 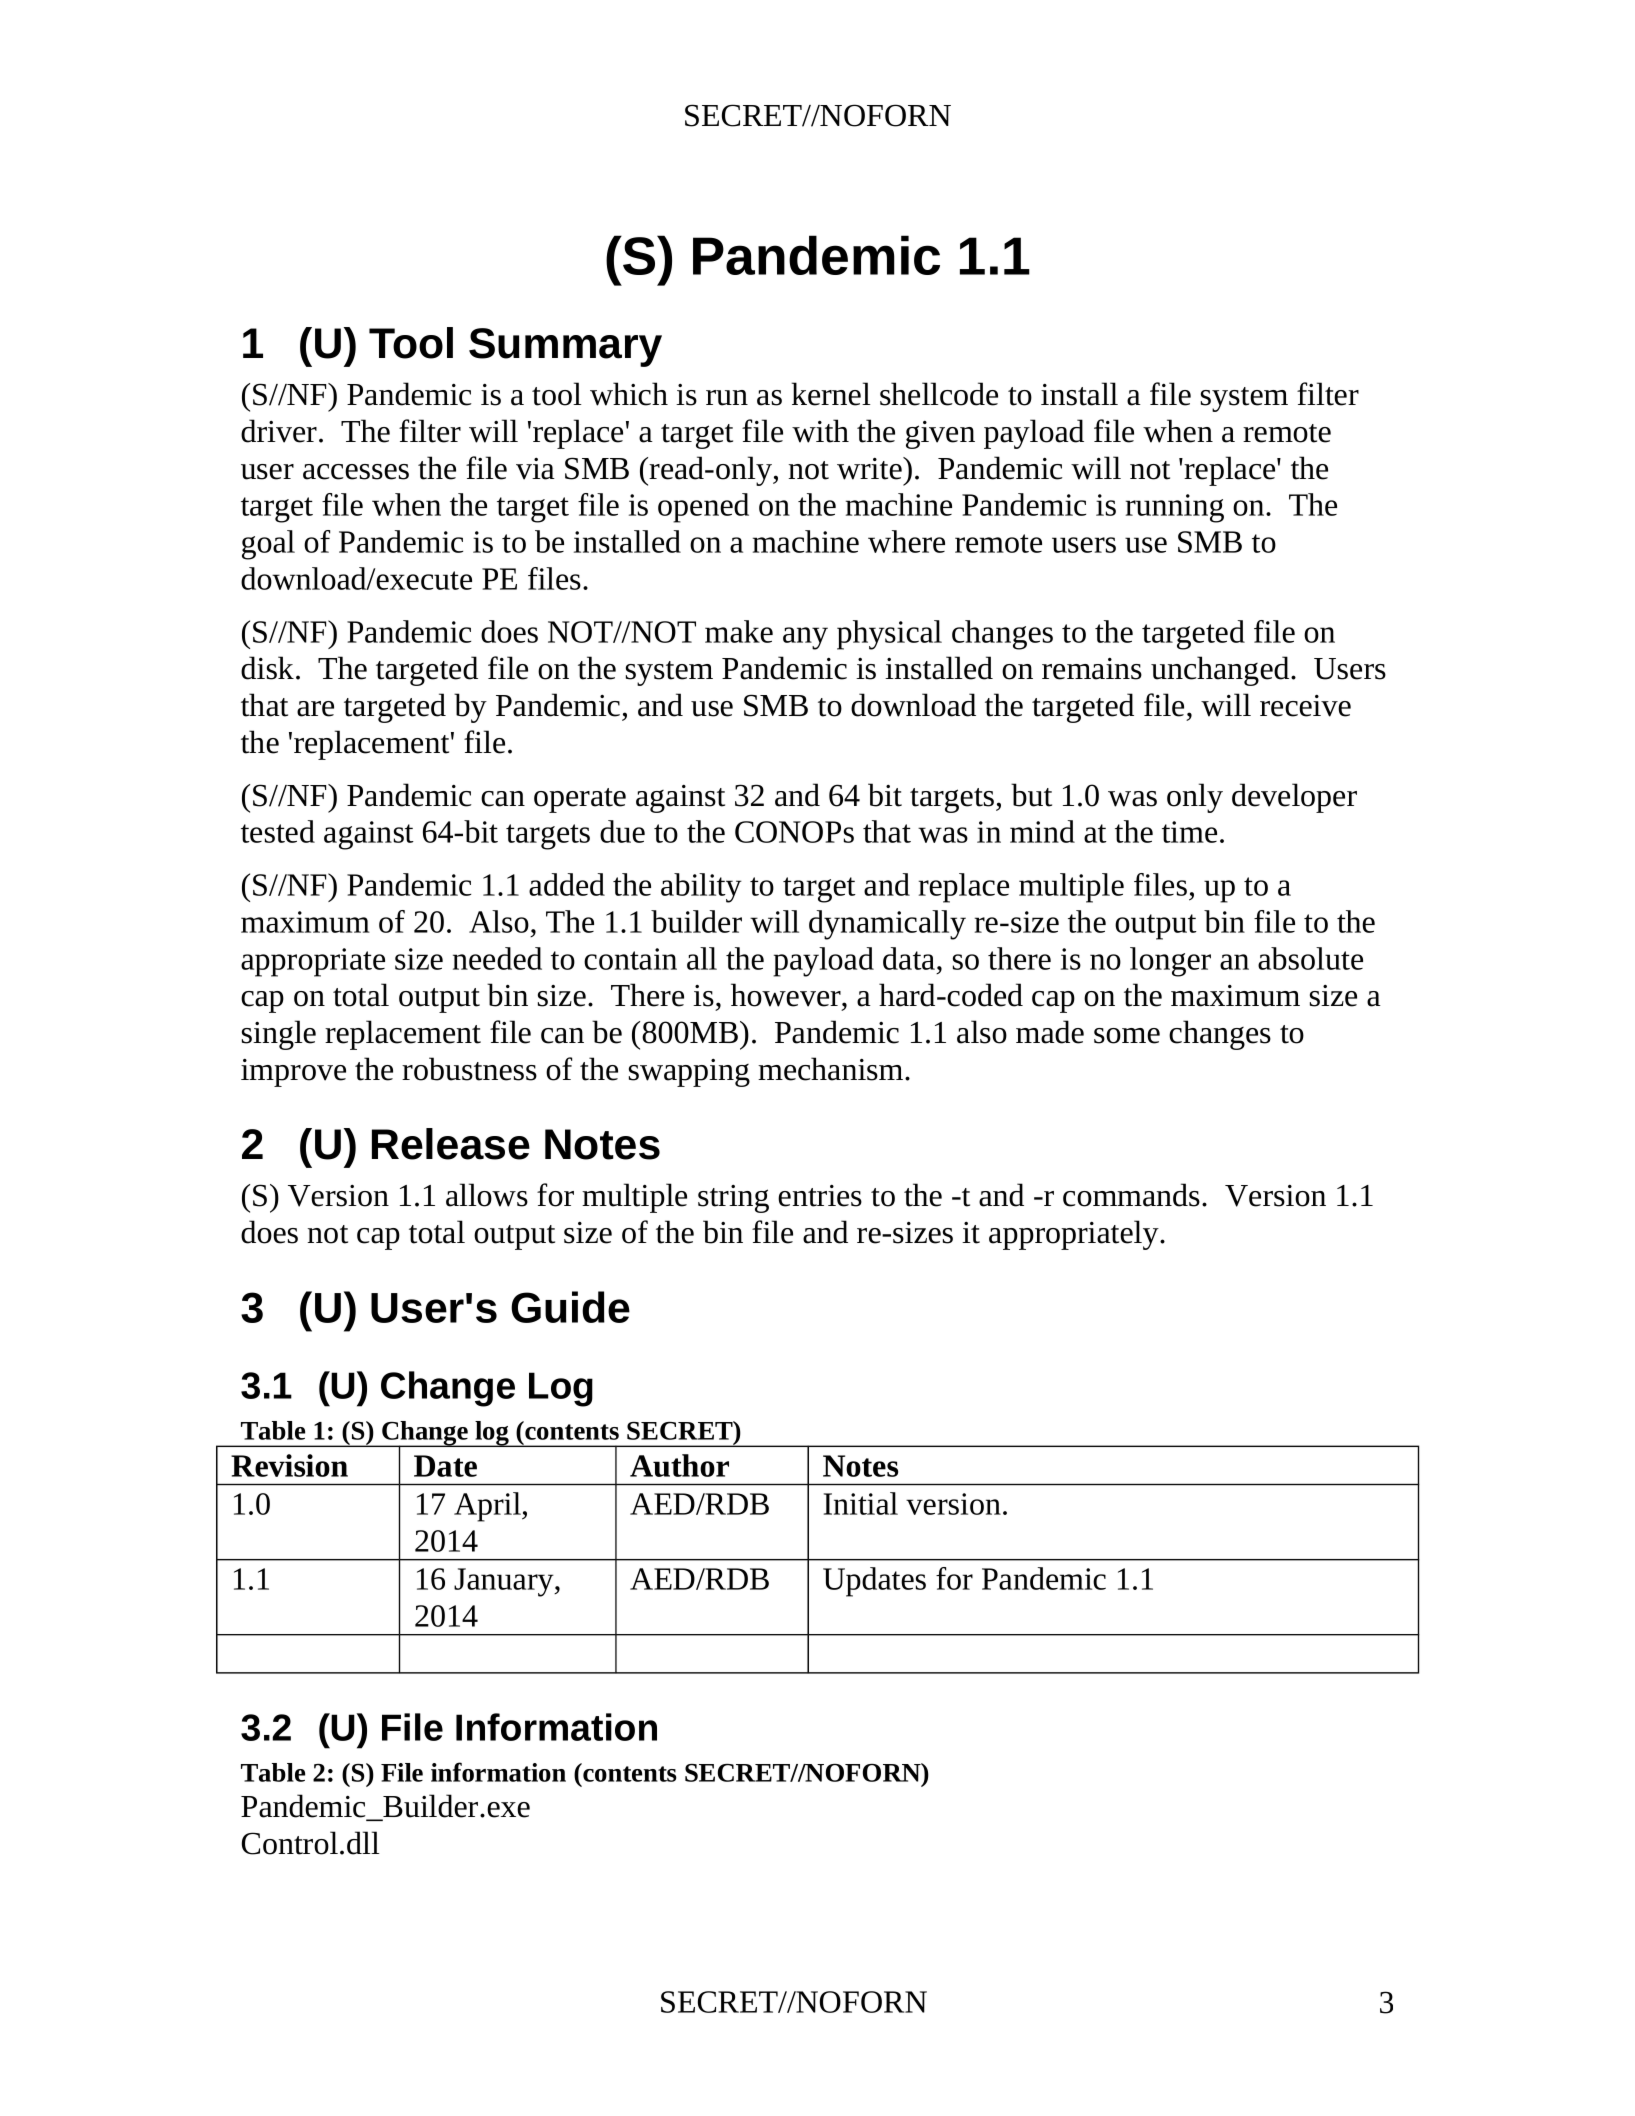 I want to click on running, so click(x=1175, y=508).
